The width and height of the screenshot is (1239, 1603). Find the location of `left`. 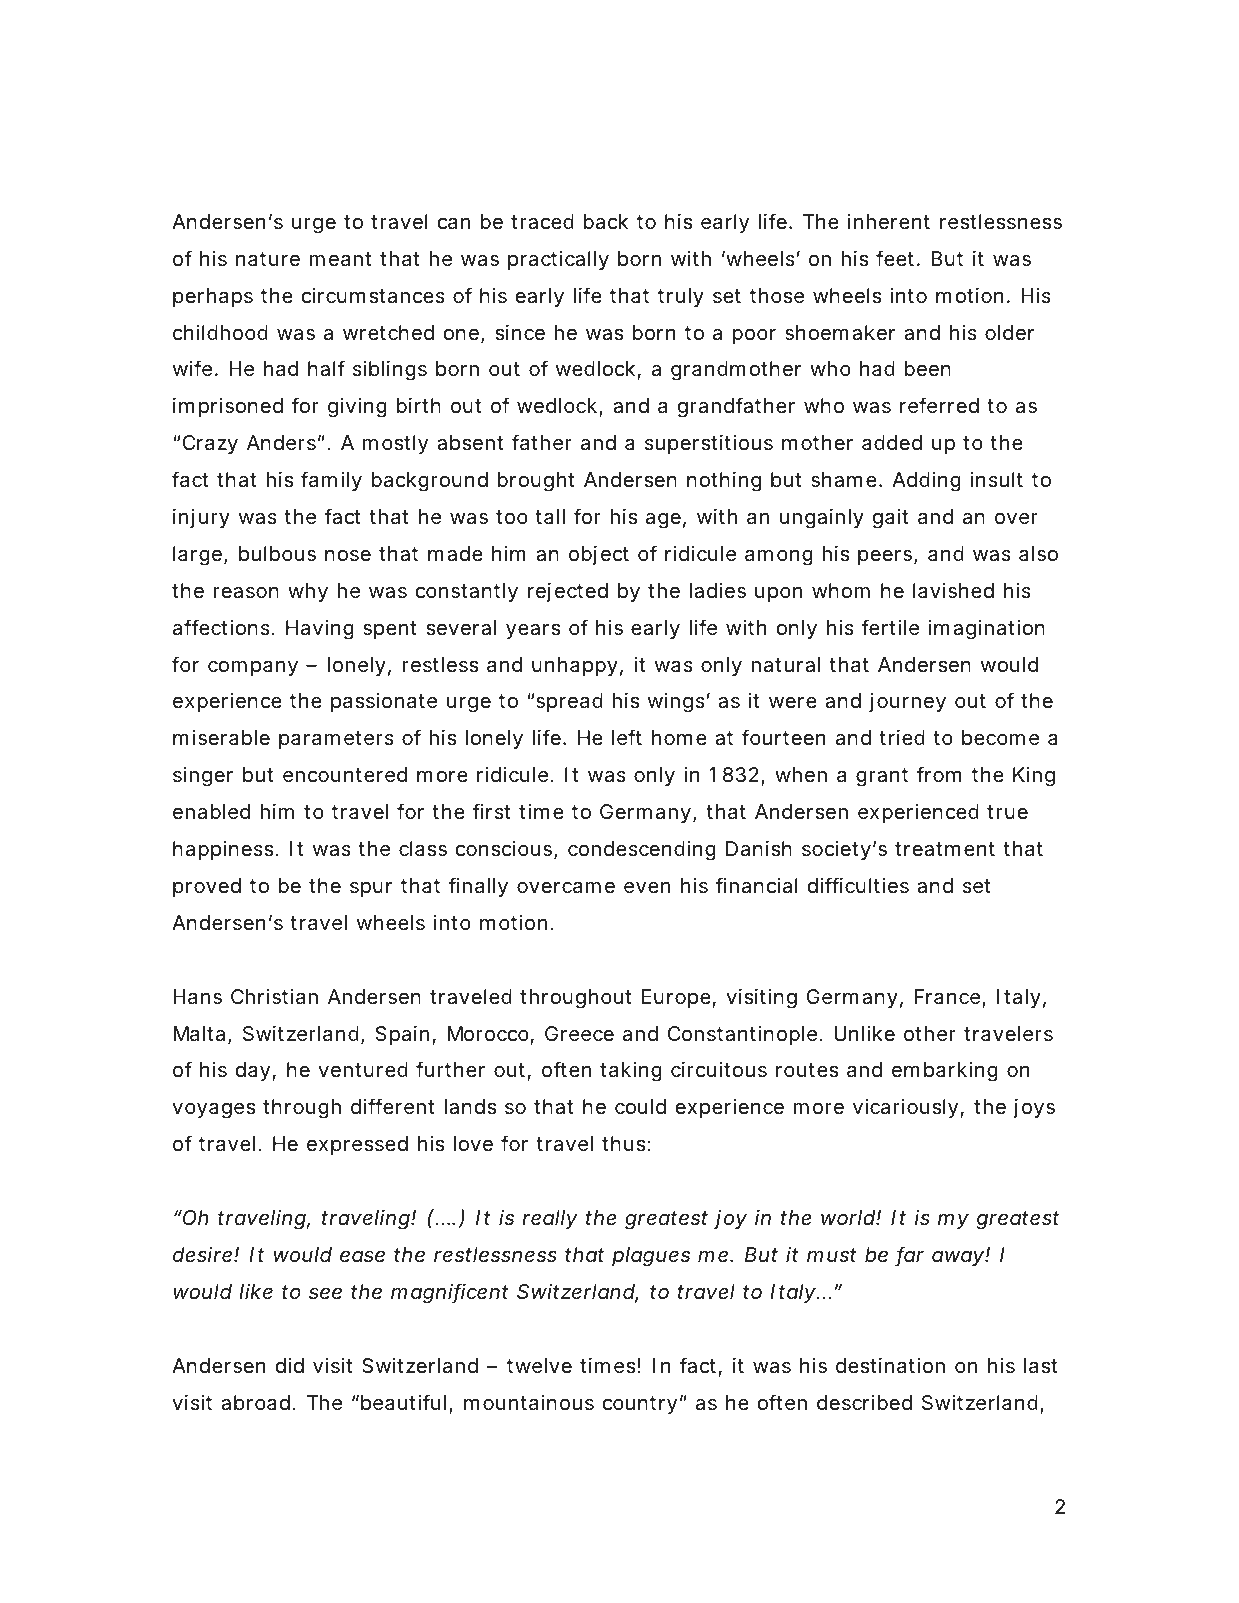

left is located at coordinates (627, 737).
